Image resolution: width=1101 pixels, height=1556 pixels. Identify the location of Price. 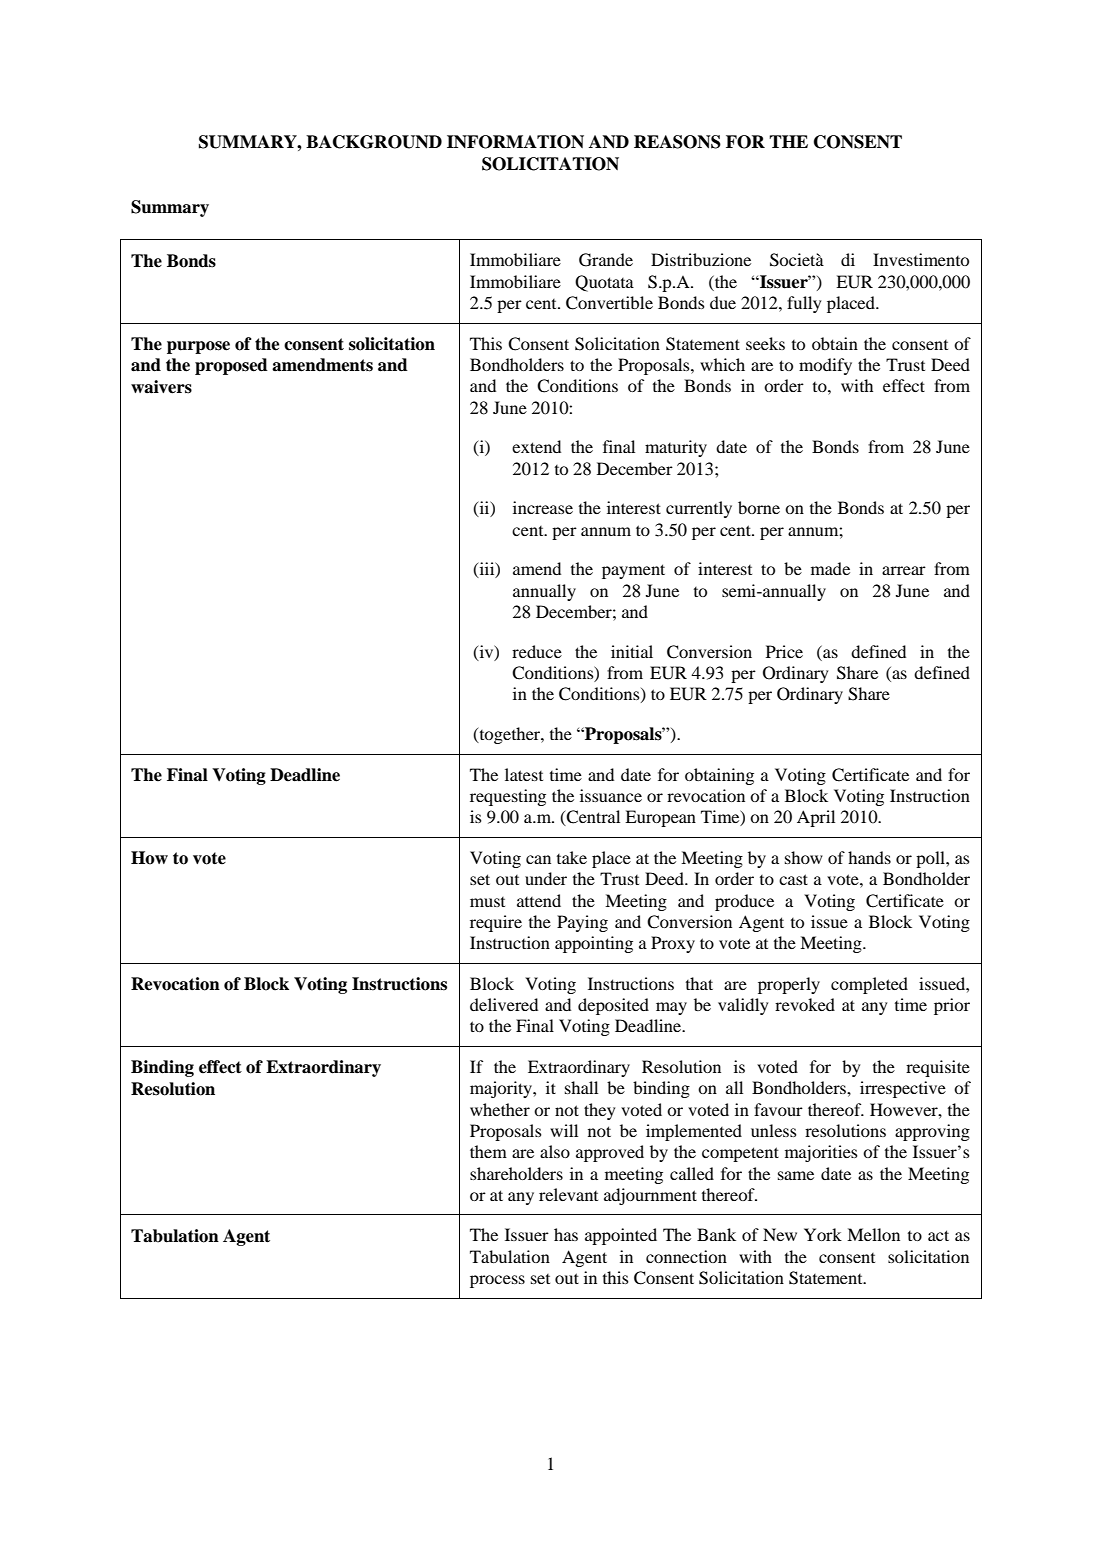
(784, 651).
